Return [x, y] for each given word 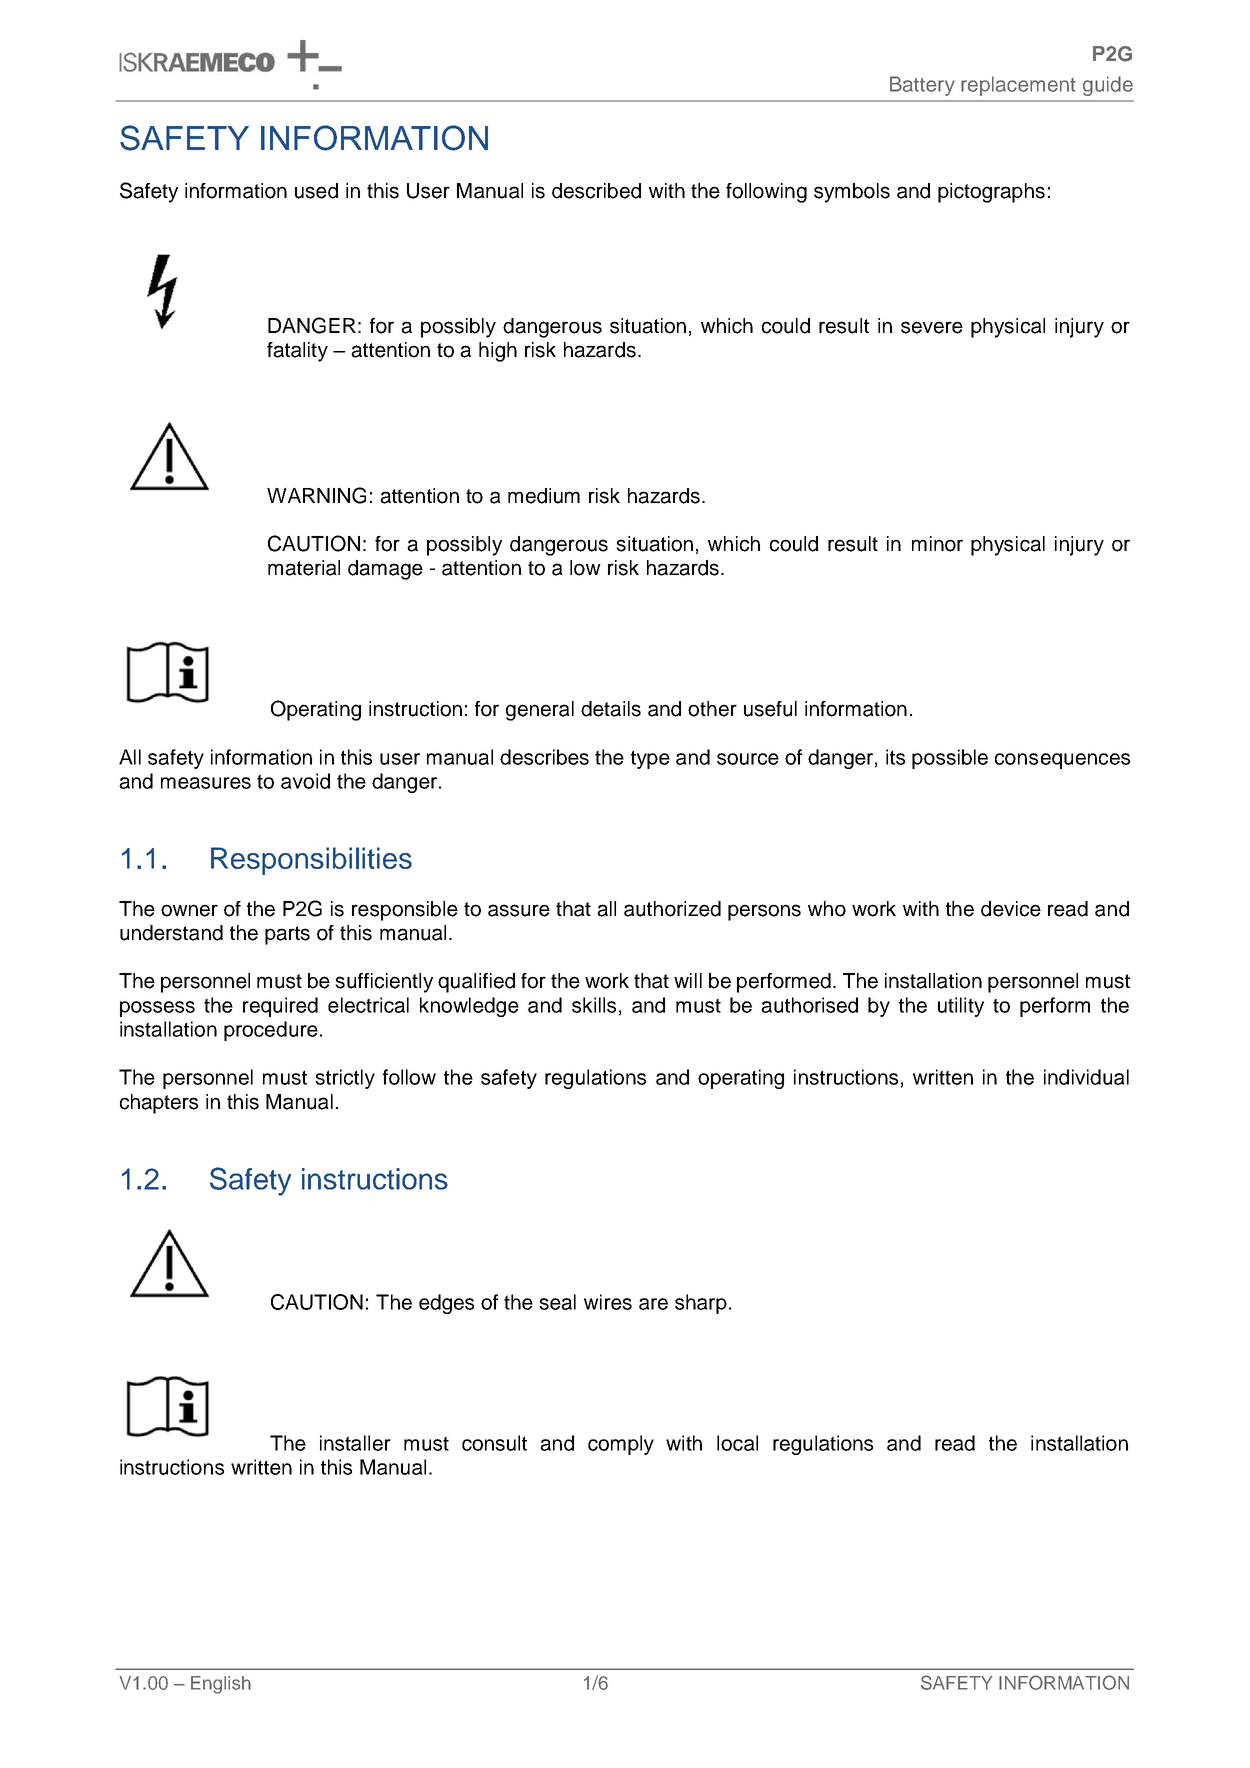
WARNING [316, 495]
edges [446, 1304]
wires [608, 1302]
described [596, 191]
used [316, 191]
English [221, 1685]
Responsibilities [311, 861]
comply [621, 1445]
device [1011, 909]
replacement [1018, 86]
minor [937, 544]
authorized [672, 909]
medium [544, 496]
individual [1086, 1077]
